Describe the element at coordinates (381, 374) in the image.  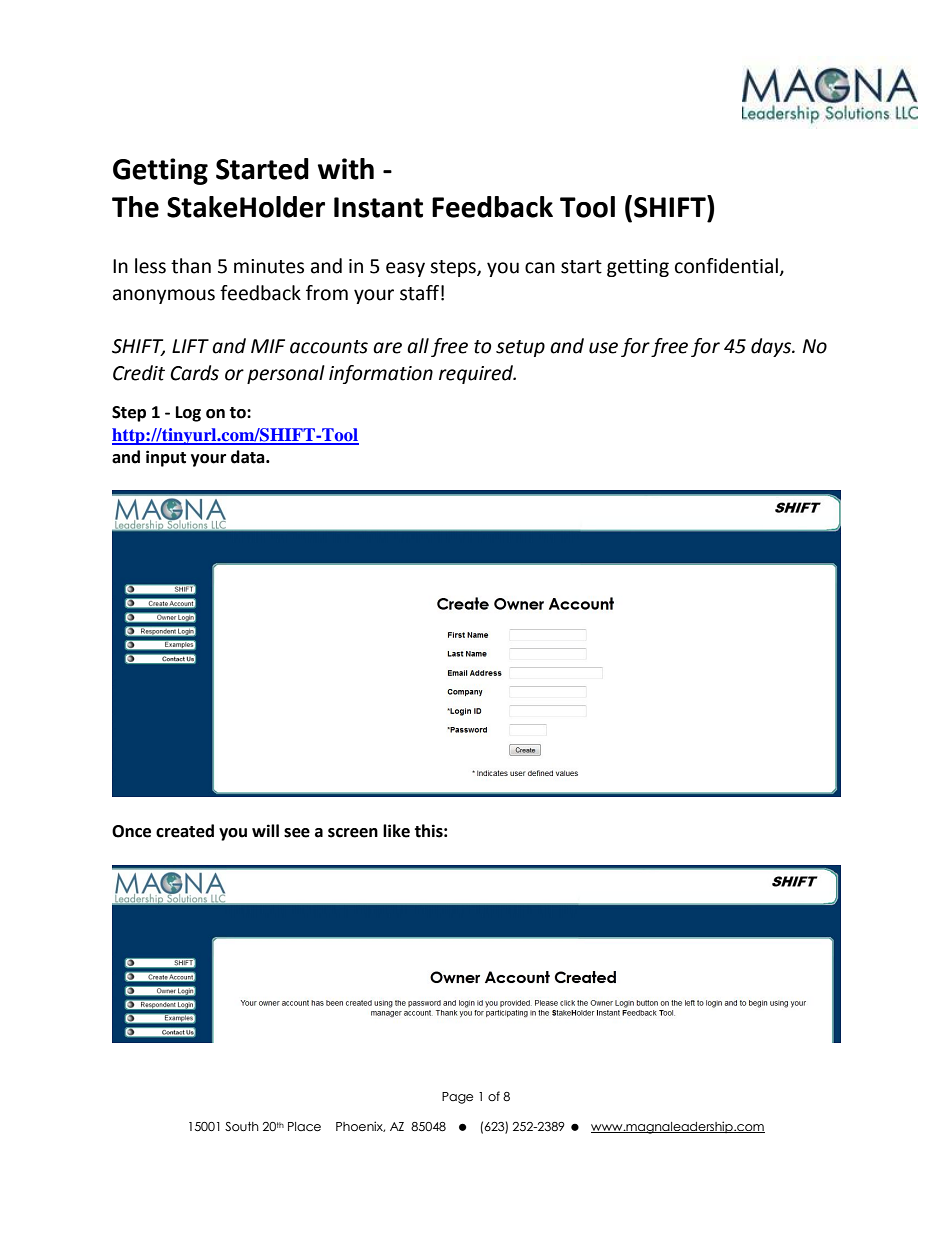
I see `information` at that location.
